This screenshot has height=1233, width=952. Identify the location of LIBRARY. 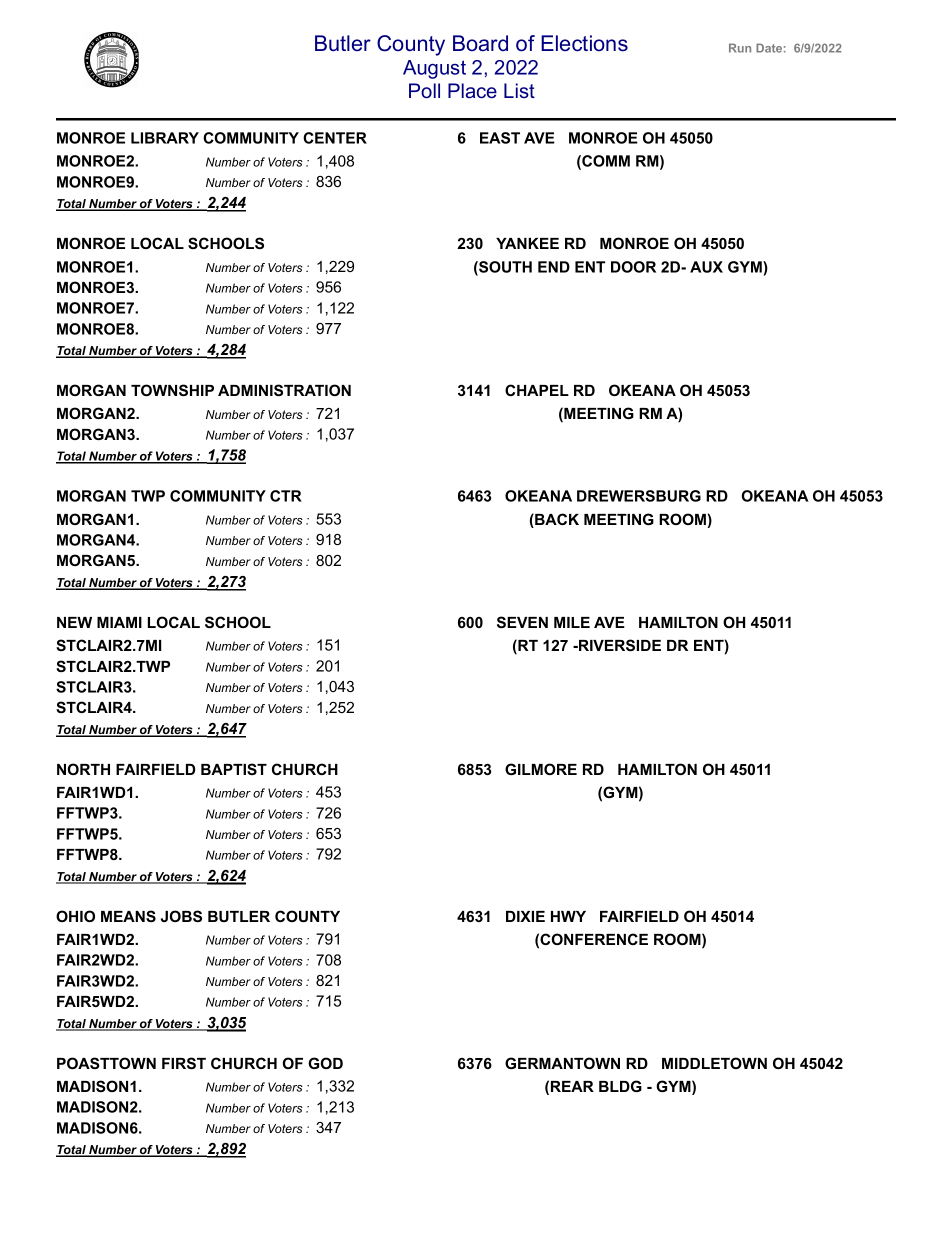
(165, 138).
